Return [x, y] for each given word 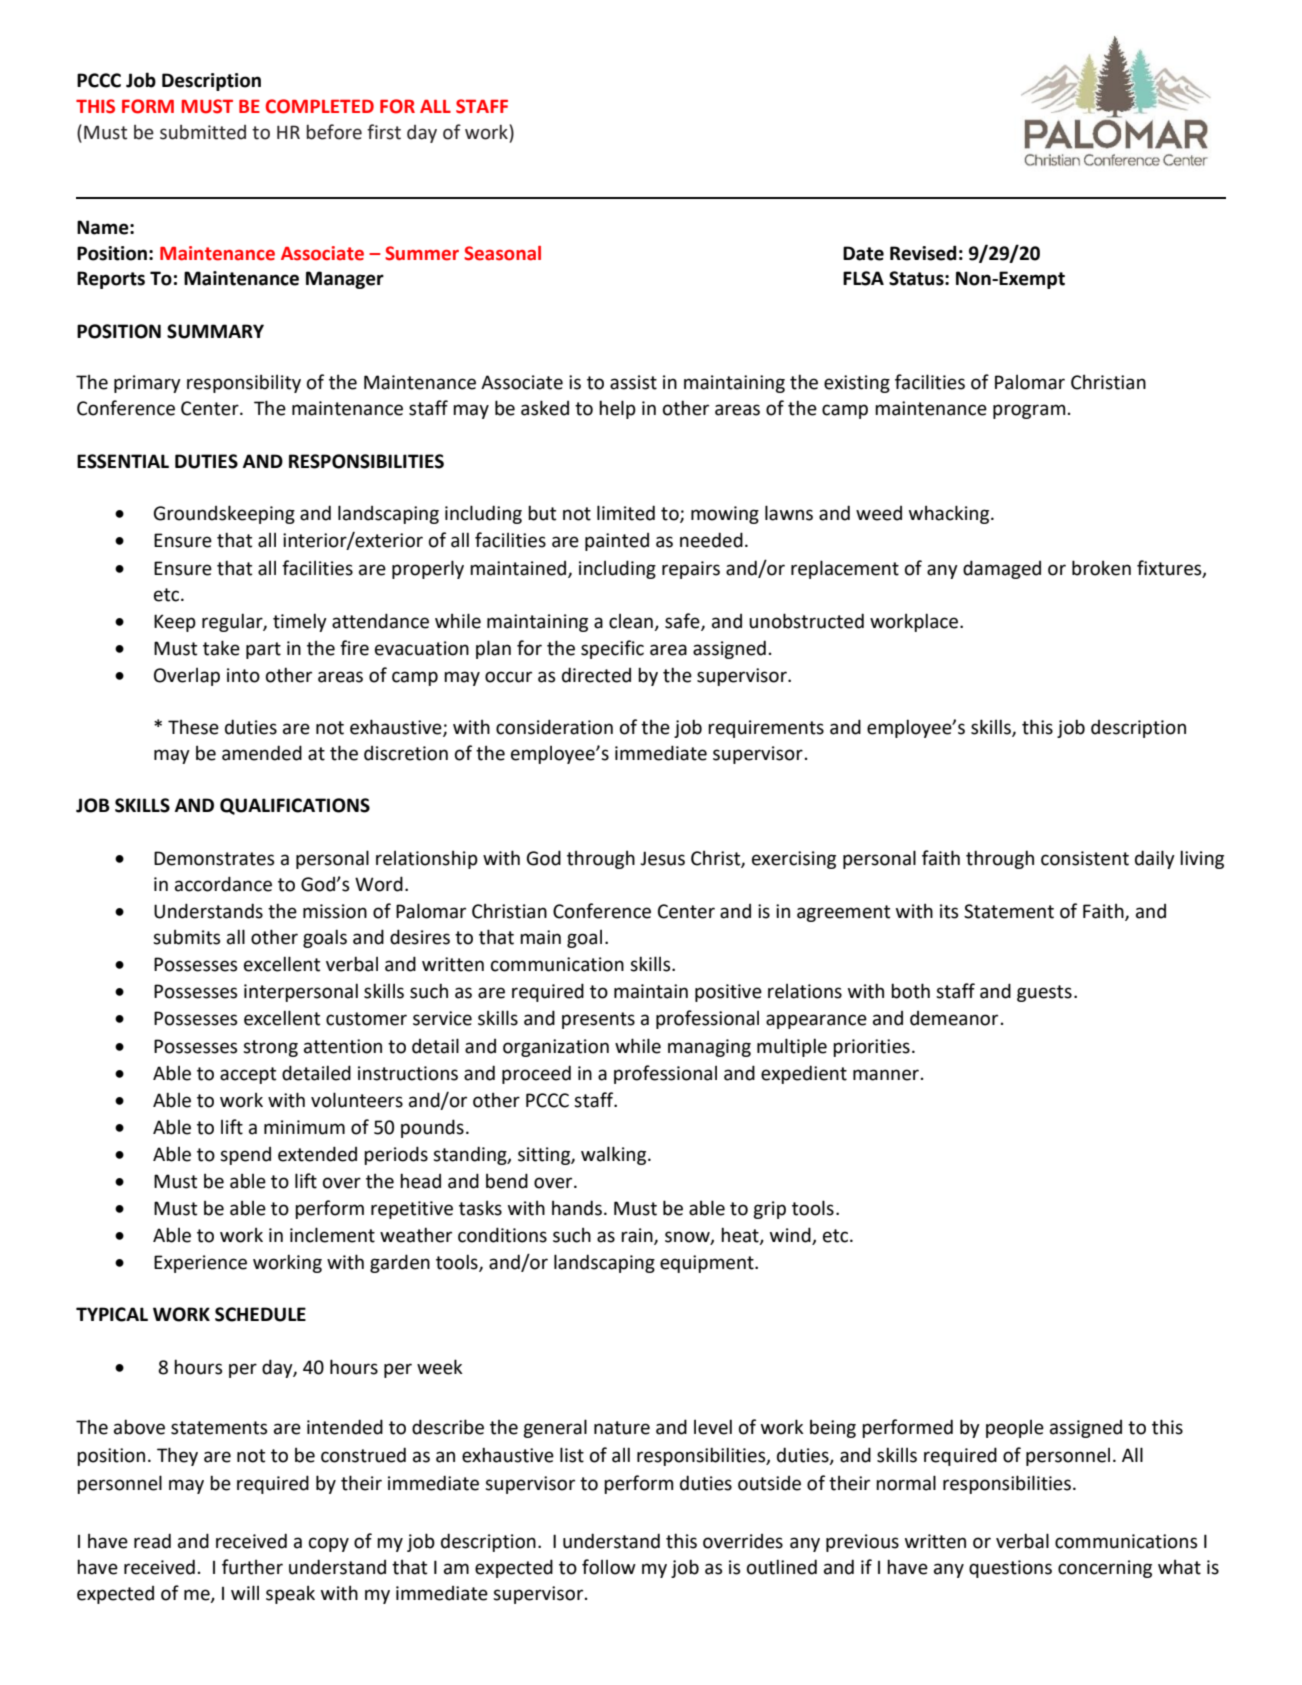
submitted [203, 132]
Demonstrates [214, 858]
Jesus [662, 858]
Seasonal [502, 253]
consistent [1085, 858]
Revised [923, 253]
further [252, 1567]
